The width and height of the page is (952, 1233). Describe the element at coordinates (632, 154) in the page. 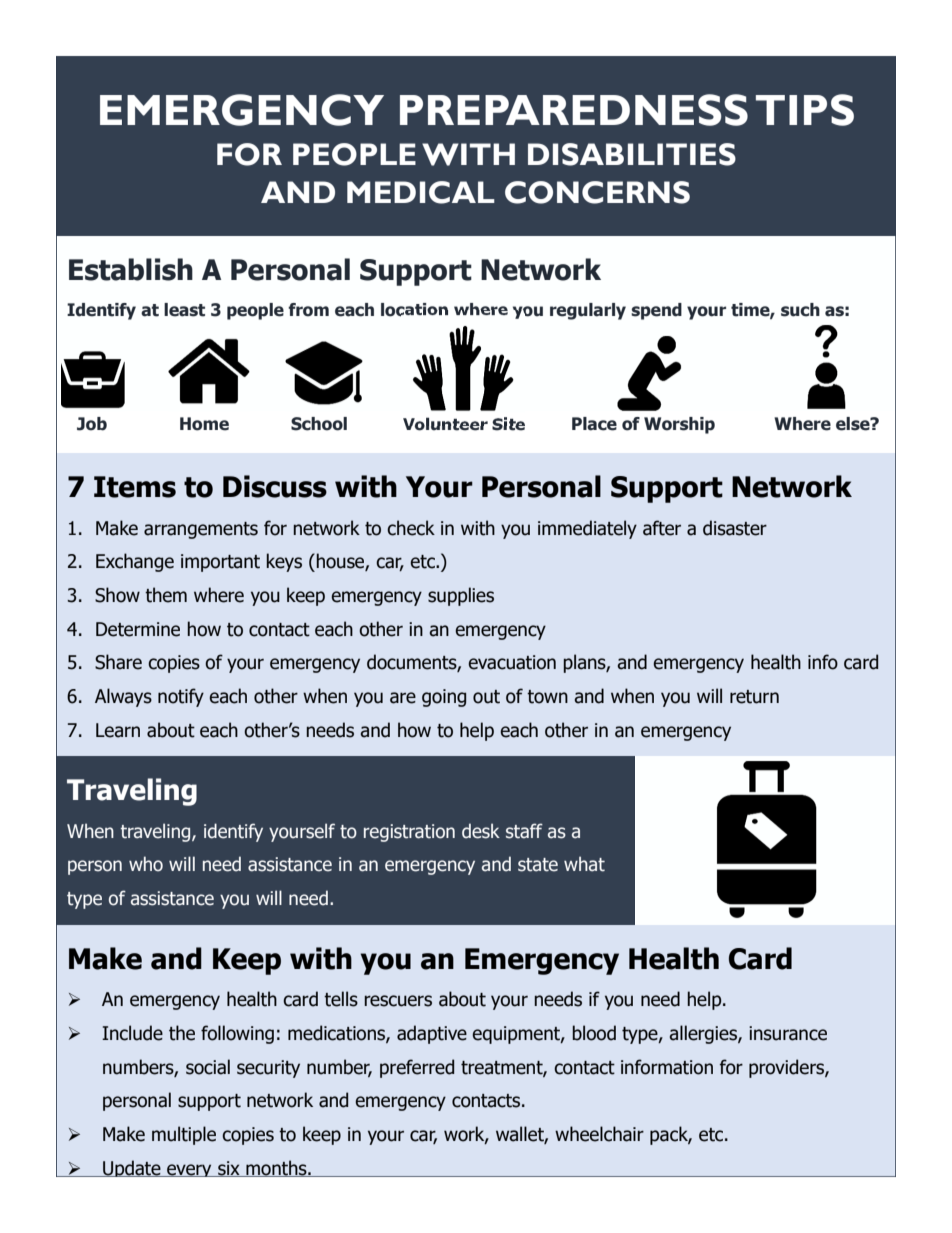

I see `DISABILITIES` at that location.
